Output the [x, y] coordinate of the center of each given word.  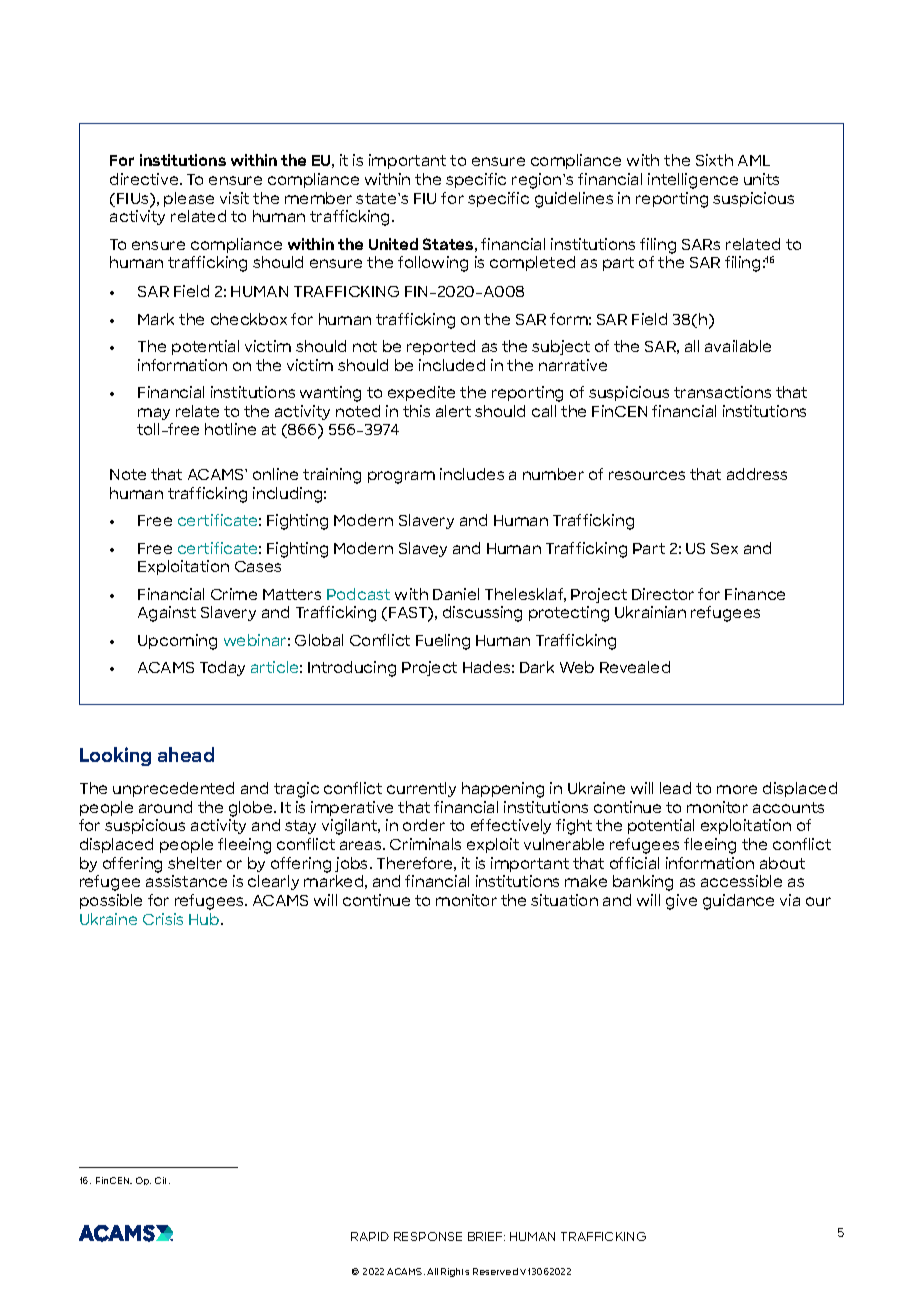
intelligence [693, 181]
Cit [162, 1180]
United [393, 244]
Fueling [443, 642]
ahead [186, 754]
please [189, 199]
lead [675, 788]
